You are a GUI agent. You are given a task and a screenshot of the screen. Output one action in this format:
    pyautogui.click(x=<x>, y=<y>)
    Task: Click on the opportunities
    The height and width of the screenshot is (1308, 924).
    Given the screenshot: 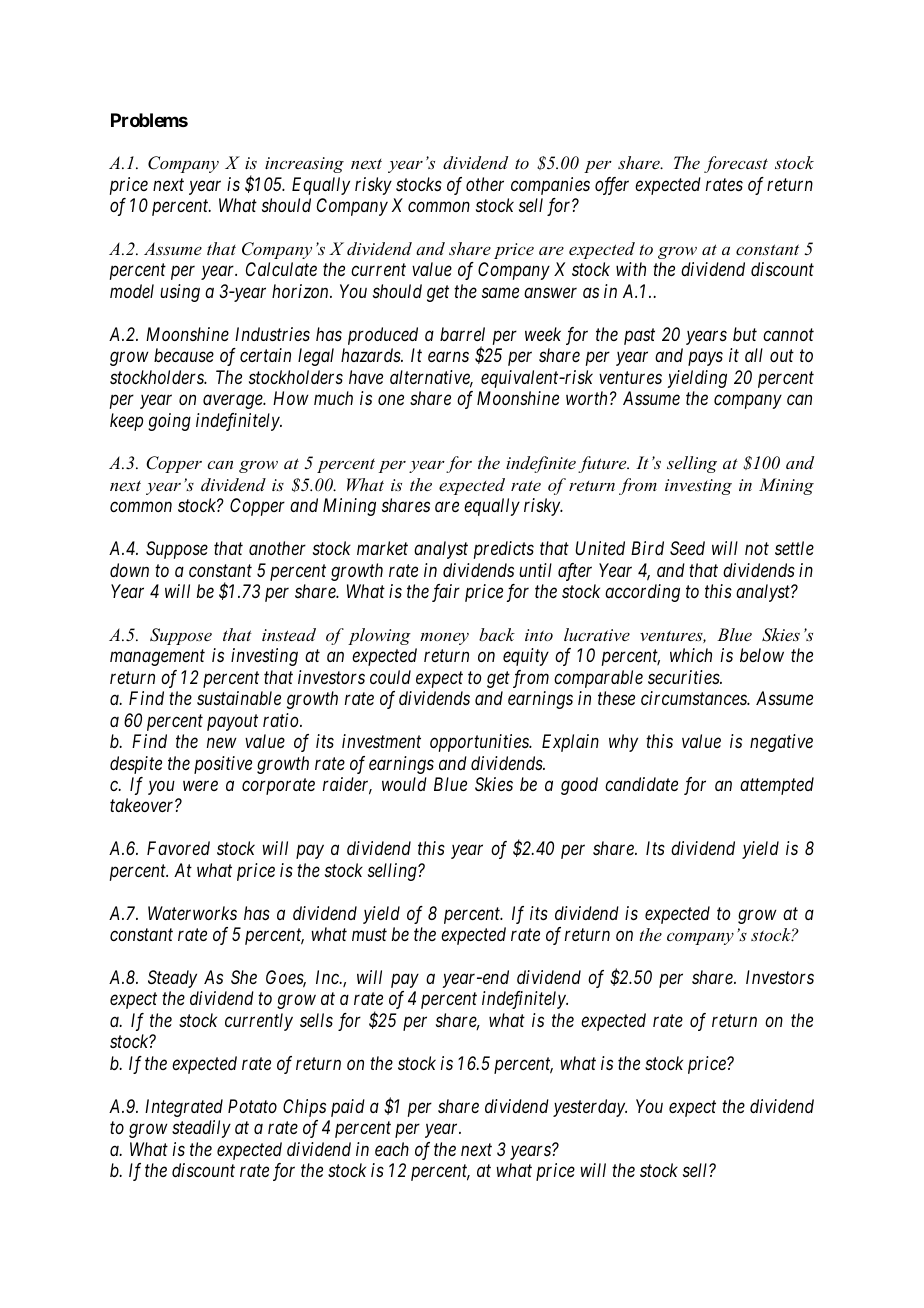 What is the action you would take?
    pyautogui.click(x=480, y=743)
